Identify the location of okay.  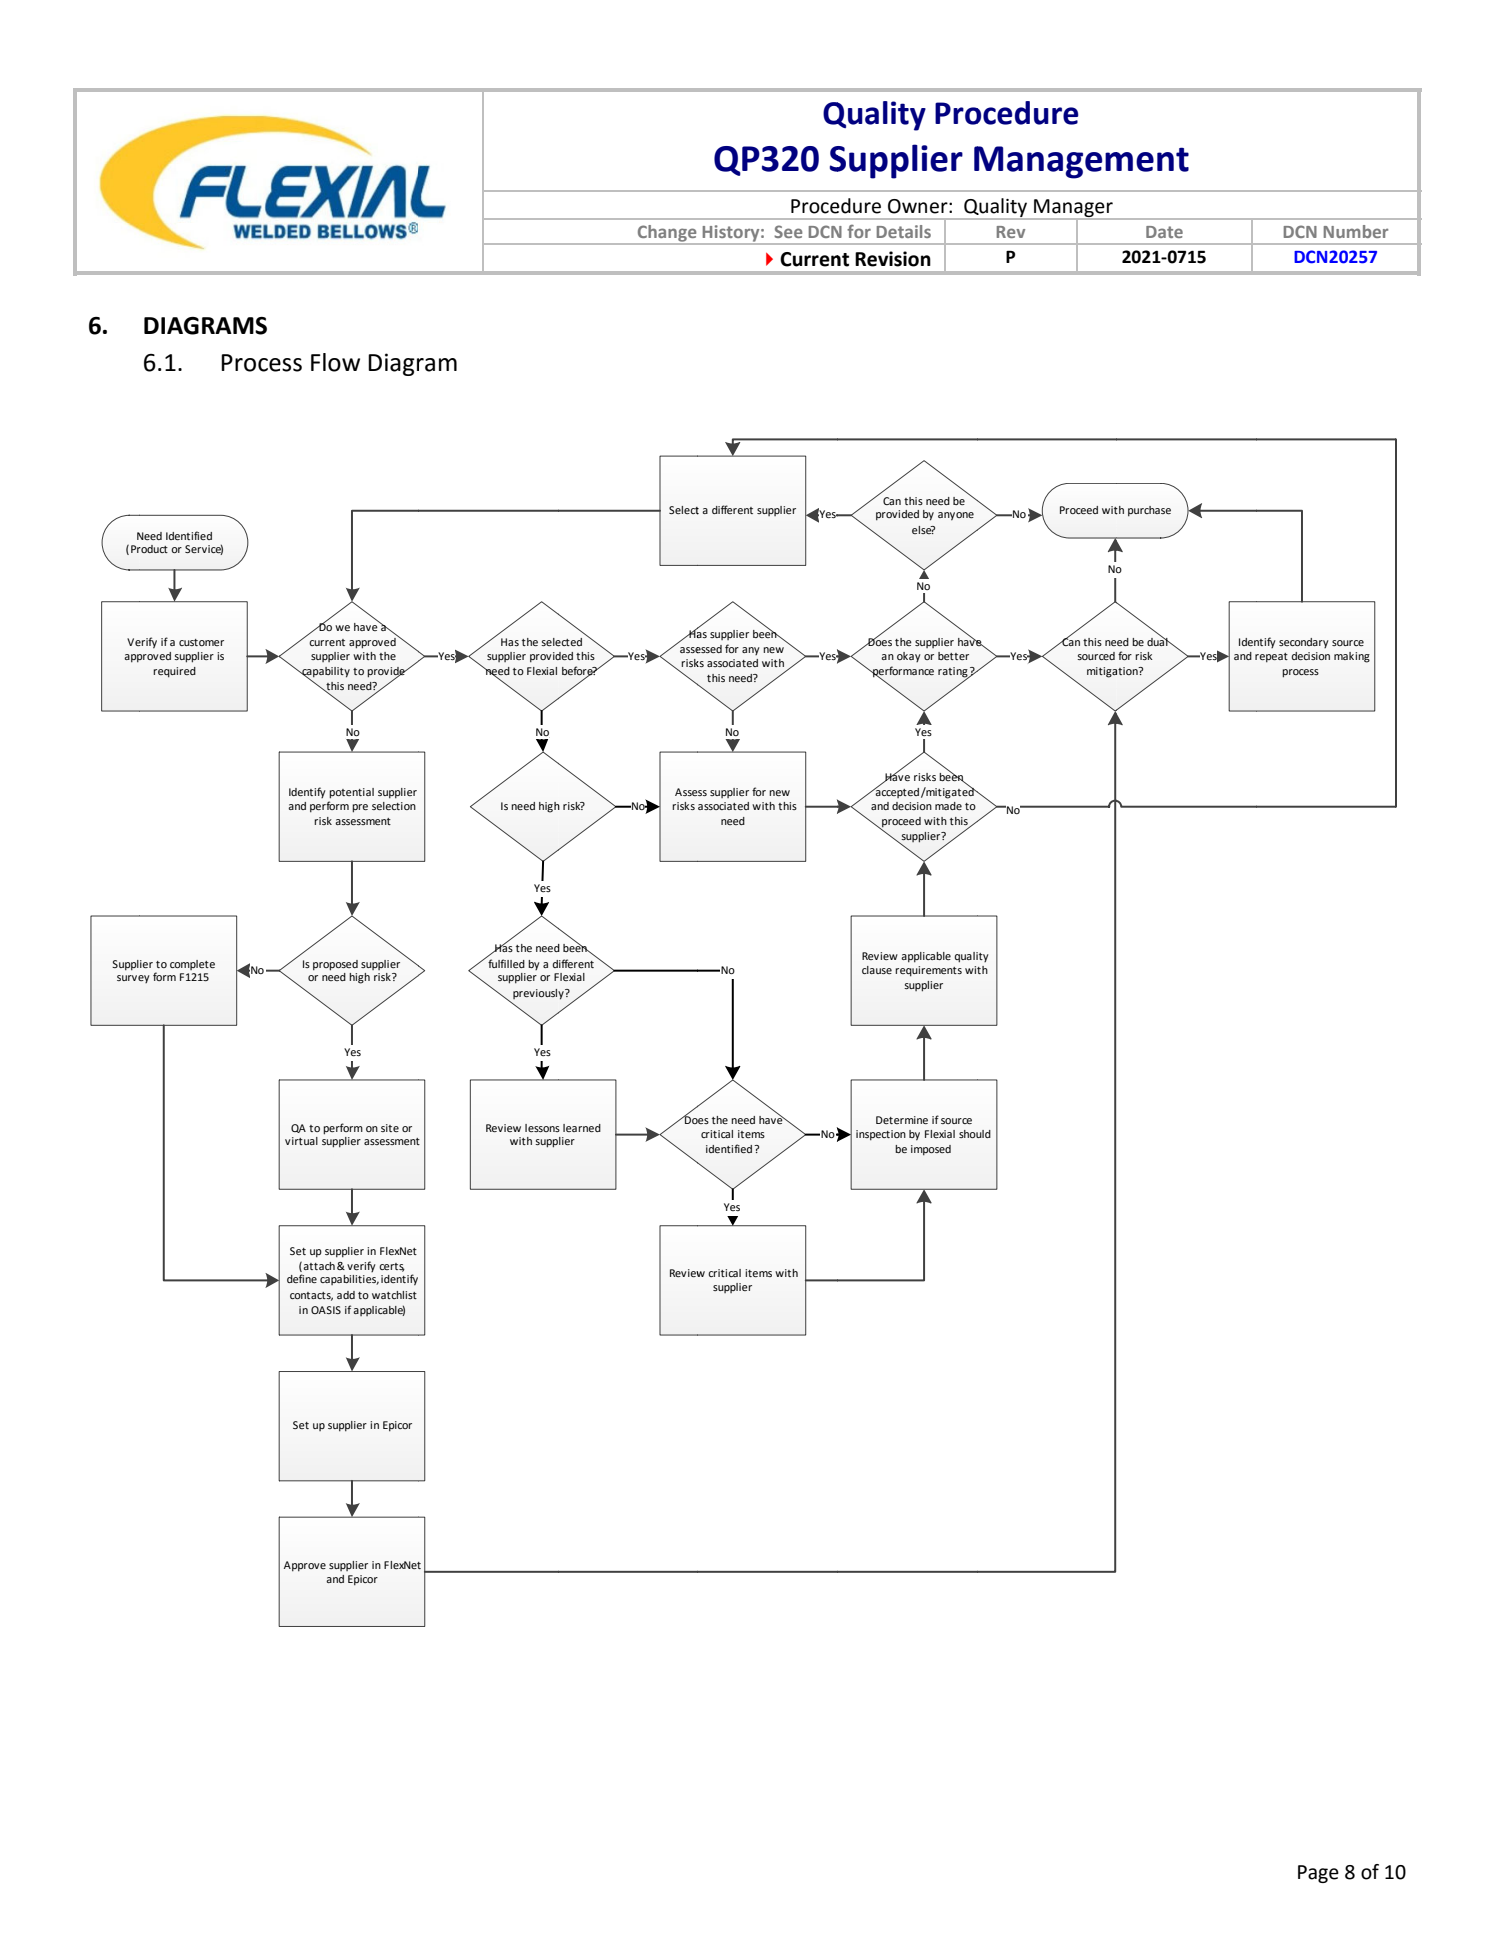
(909, 657).
